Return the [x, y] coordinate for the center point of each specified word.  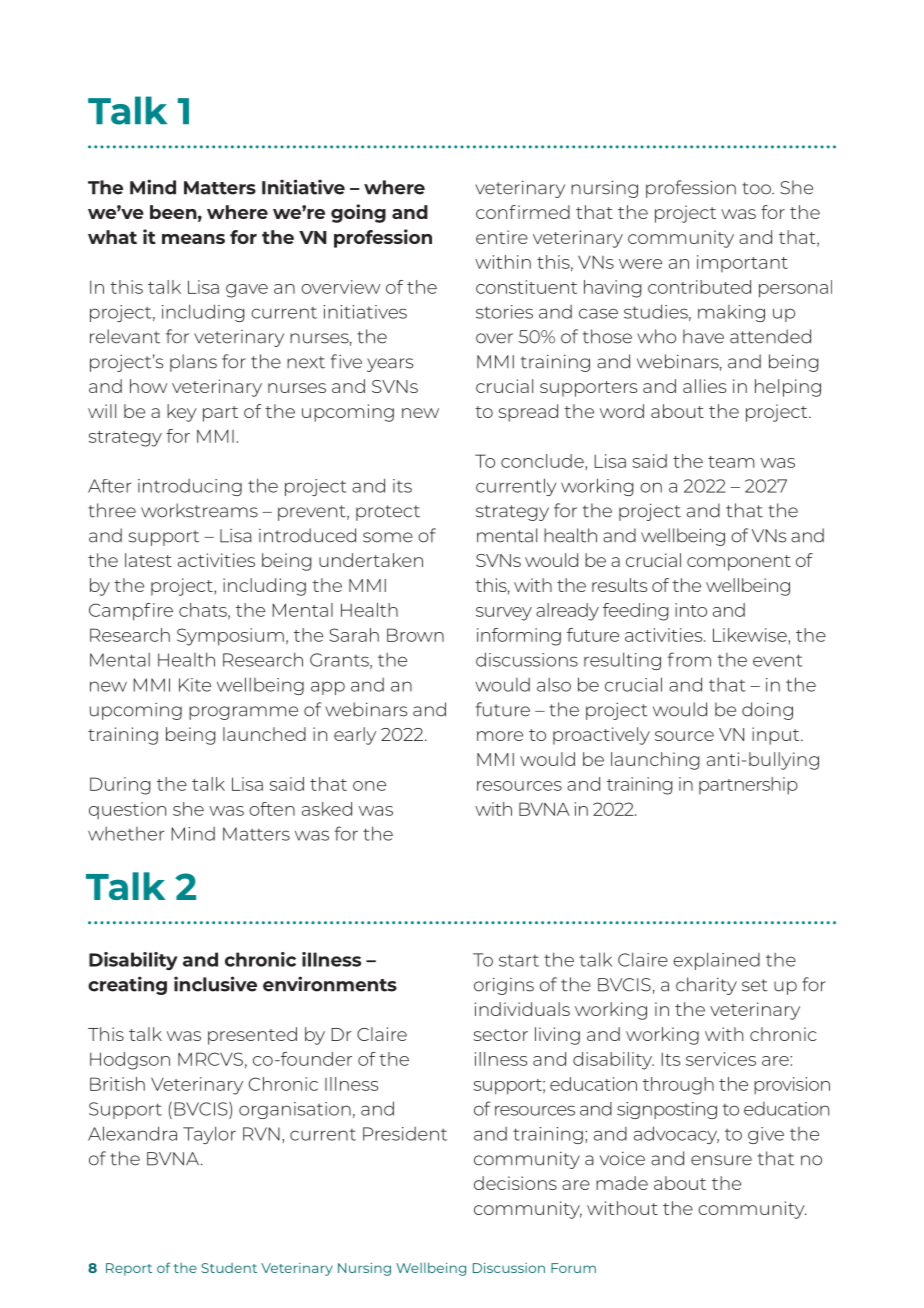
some [388, 537]
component [739, 563]
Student [229, 1268]
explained [716, 961]
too [757, 188]
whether [126, 834]
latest [148, 560]
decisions [515, 1183]
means [193, 239]
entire [502, 237]
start [519, 960]
